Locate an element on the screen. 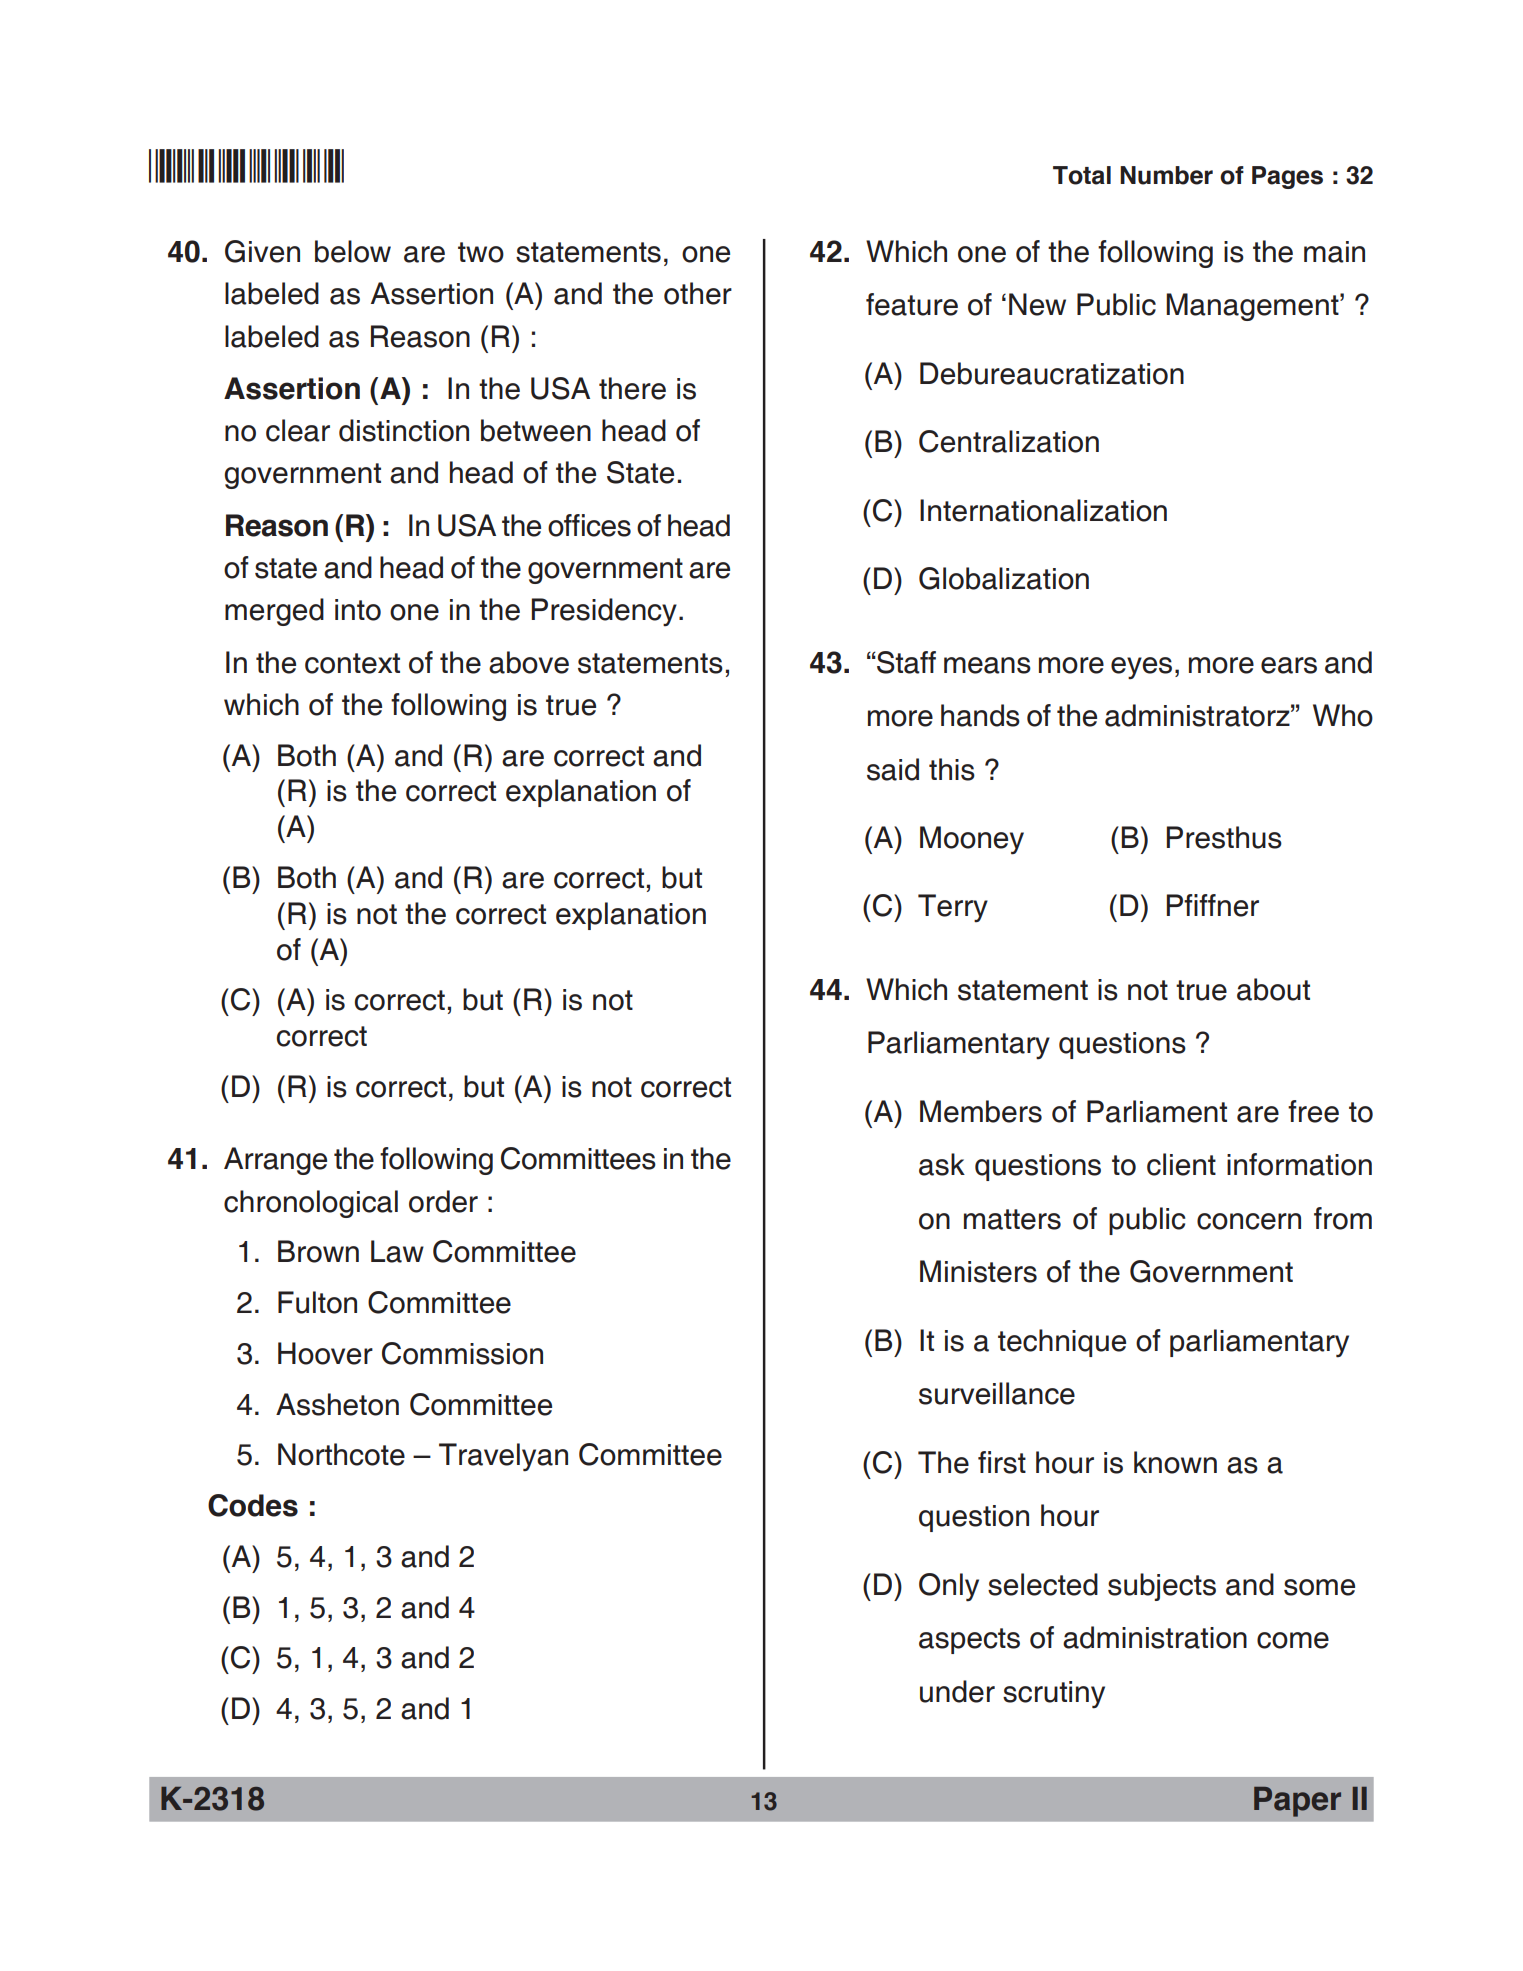 This screenshot has width=1523, height=1971. into is located at coordinates (358, 610).
